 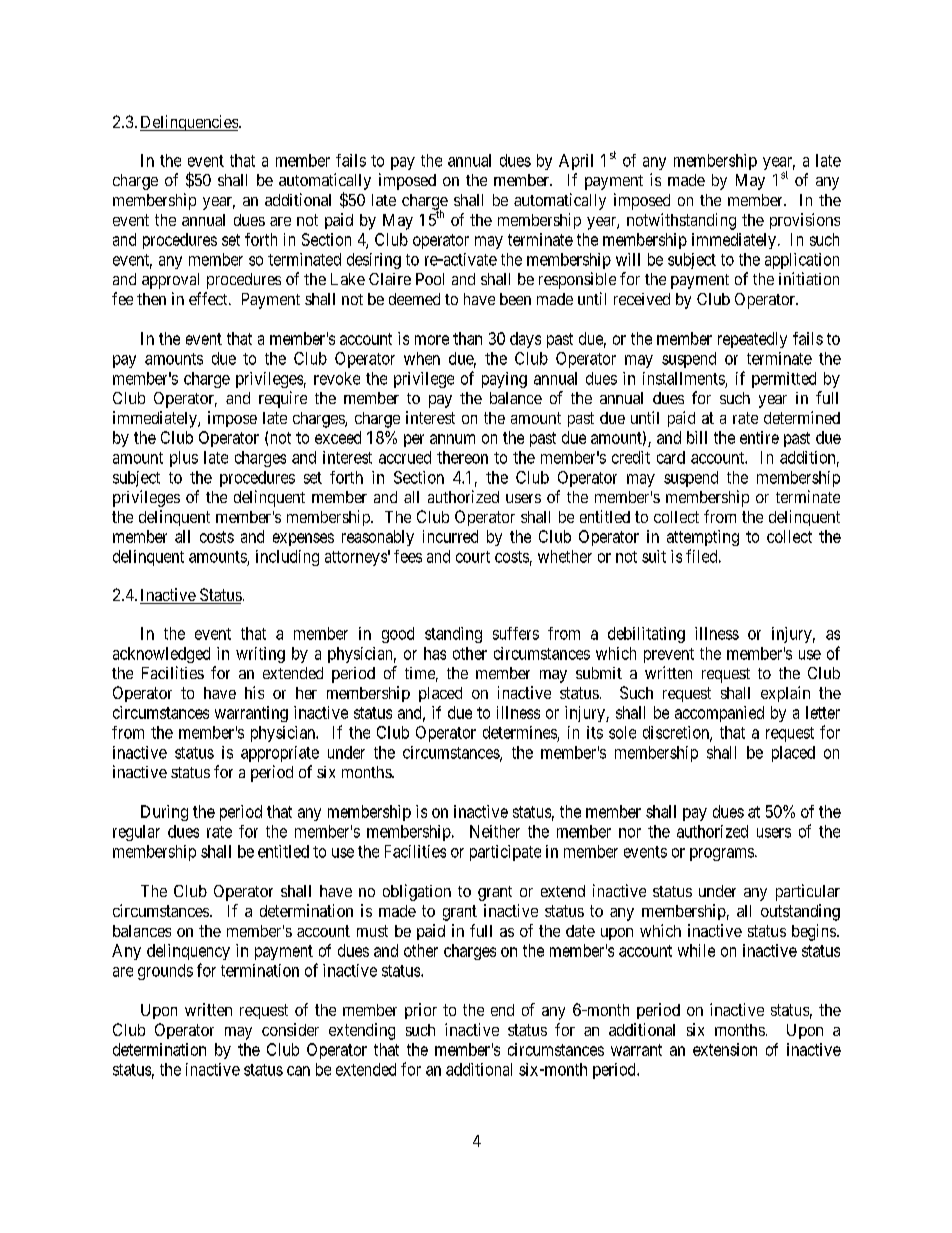 I want to click on provisions, so click(x=805, y=221).
